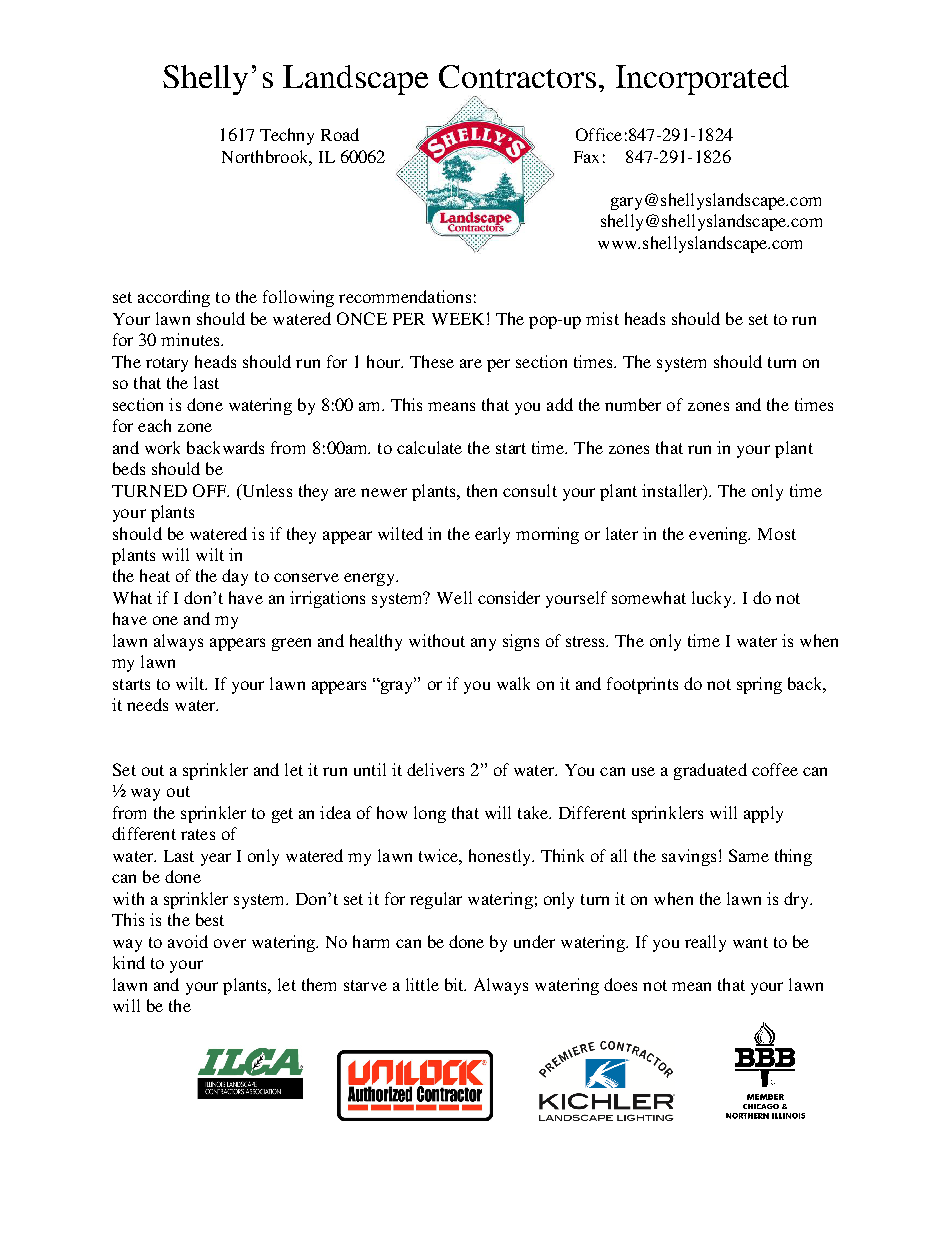 The image size is (952, 1233). I want to click on Contractors, so click(517, 76).
